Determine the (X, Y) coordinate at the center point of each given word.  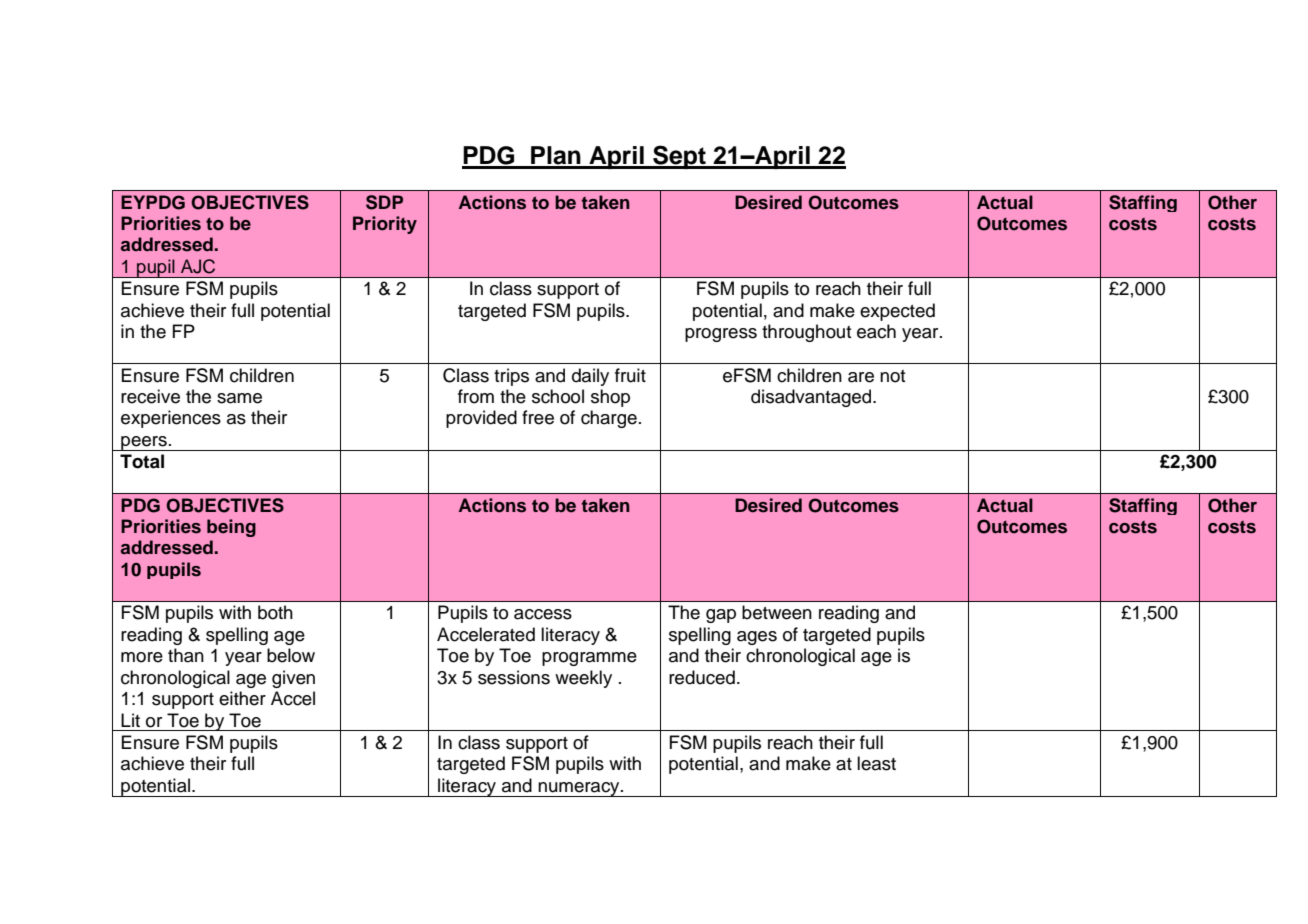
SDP (384, 202)
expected (897, 312)
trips (511, 377)
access (543, 614)
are (861, 377)
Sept (679, 157)
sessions (514, 677)
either (242, 698)
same (239, 398)
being (231, 528)
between (777, 612)
